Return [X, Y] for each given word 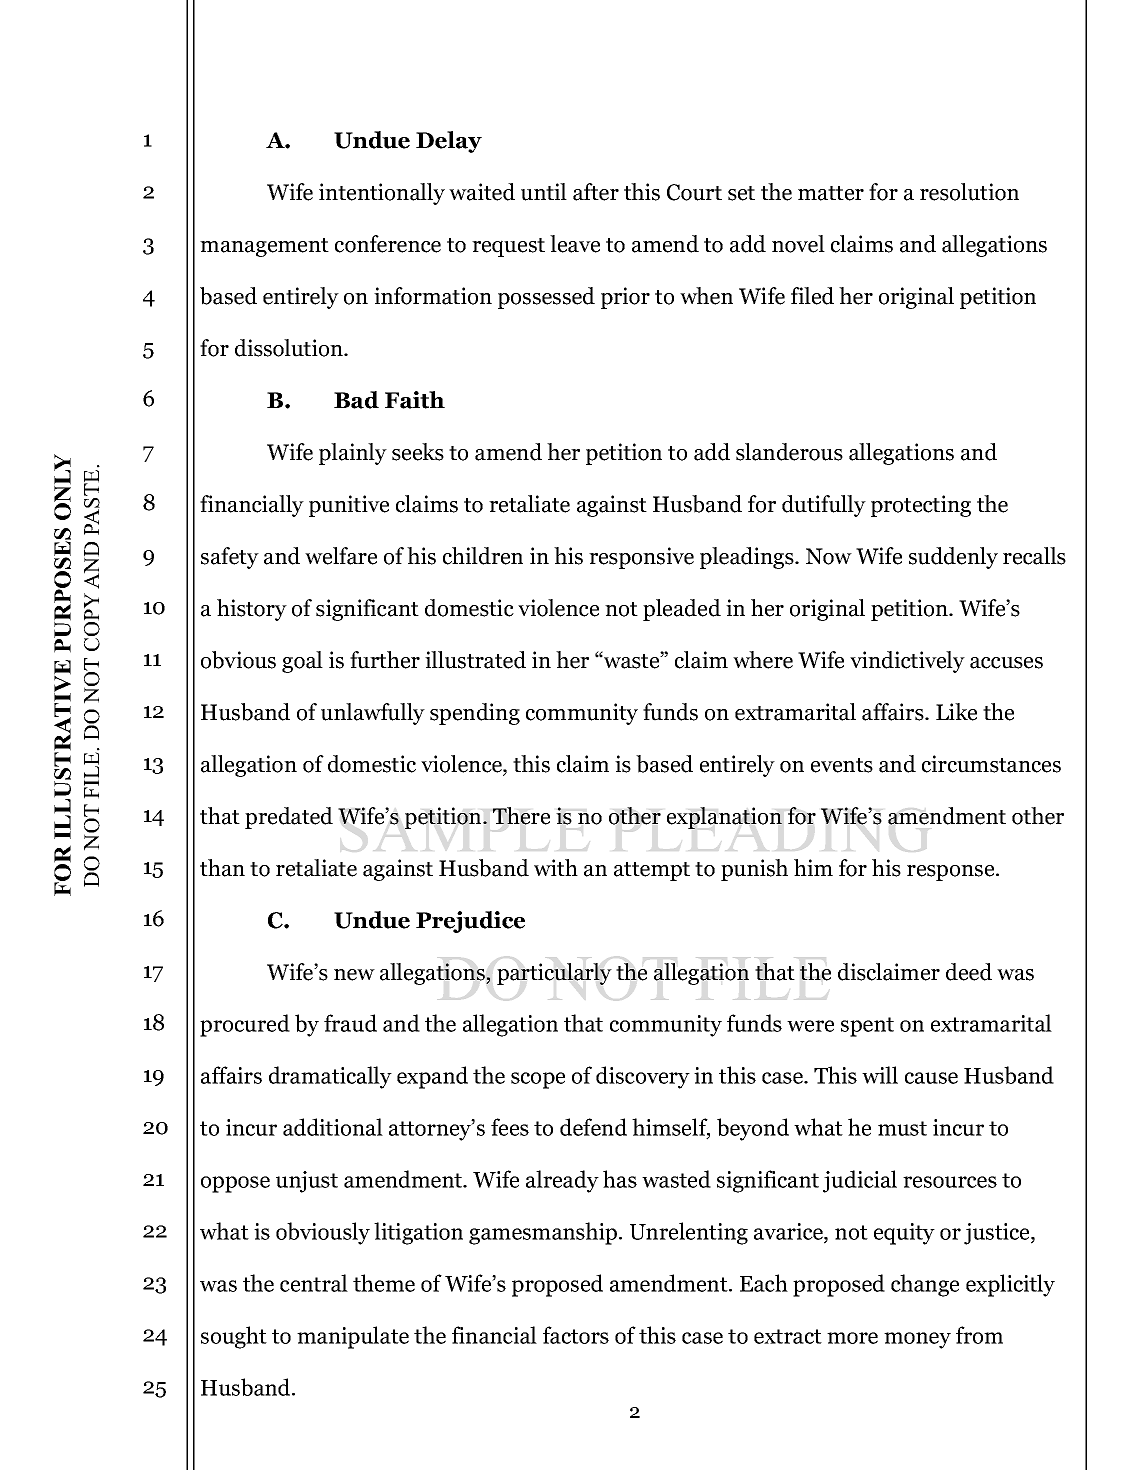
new [354, 975]
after [596, 192]
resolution [969, 192]
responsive [641, 558]
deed [969, 972]
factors [576, 1335]
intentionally [382, 194]
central [314, 1283]
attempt [652, 871]
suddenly [953, 558]
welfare [341, 556]
